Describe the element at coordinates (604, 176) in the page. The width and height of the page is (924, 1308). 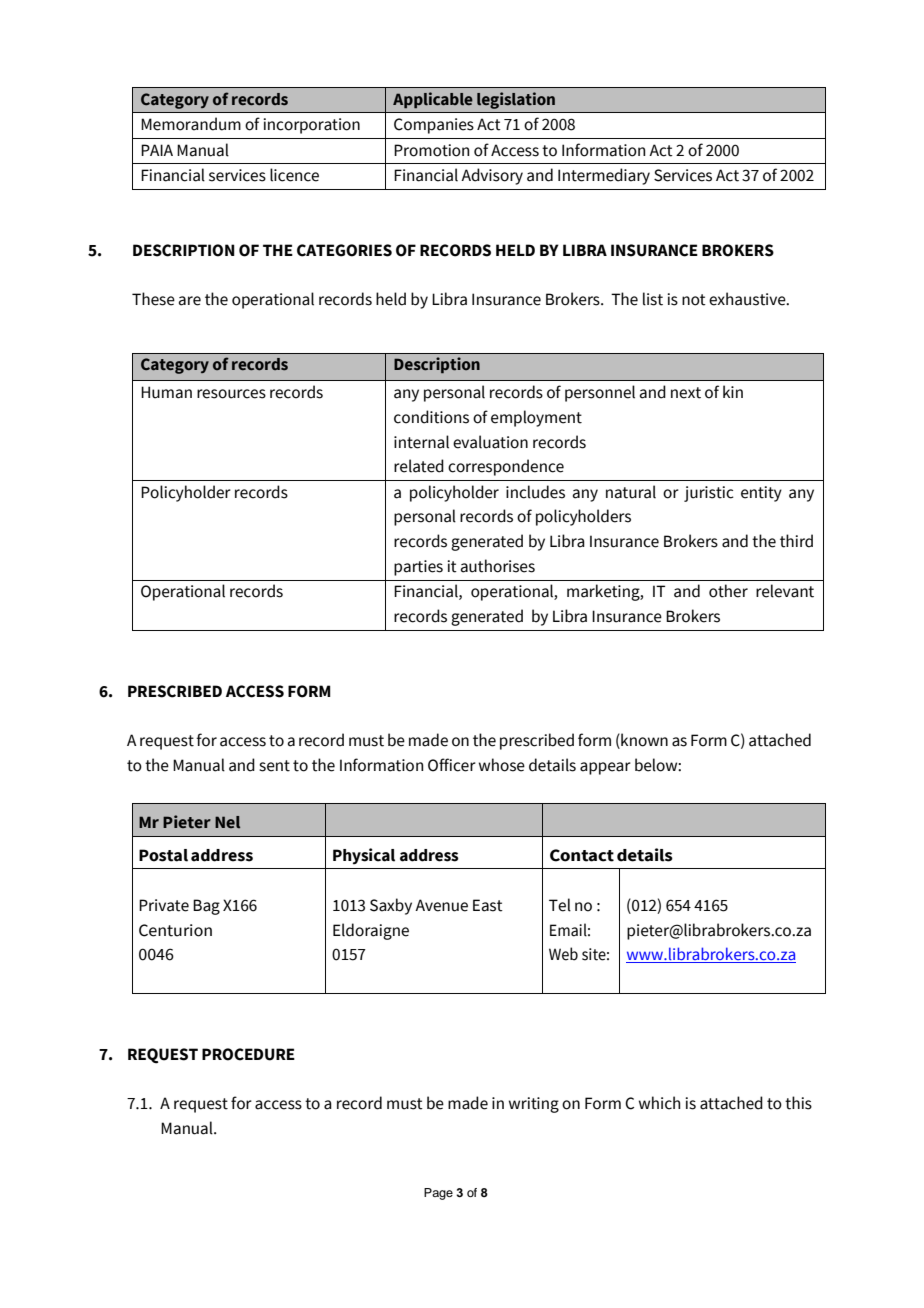
I see `Intermediary` at that location.
